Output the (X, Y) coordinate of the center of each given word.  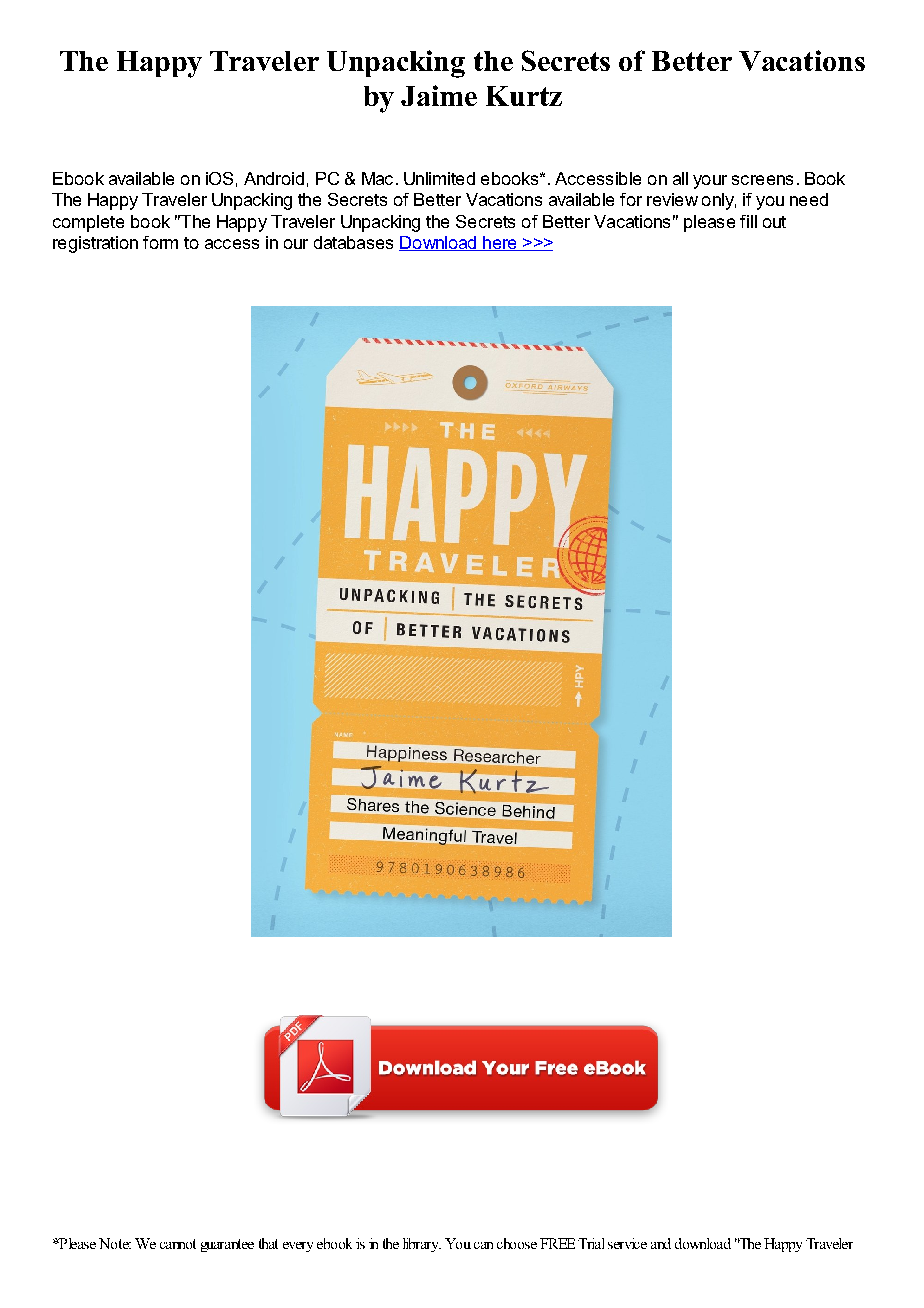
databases (353, 242)
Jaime (439, 95)
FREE (557, 1243)
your (710, 182)
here (500, 243)
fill (748, 221)
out (774, 222)
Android (274, 178)
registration (95, 244)
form (160, 242)
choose (517, 1243)
